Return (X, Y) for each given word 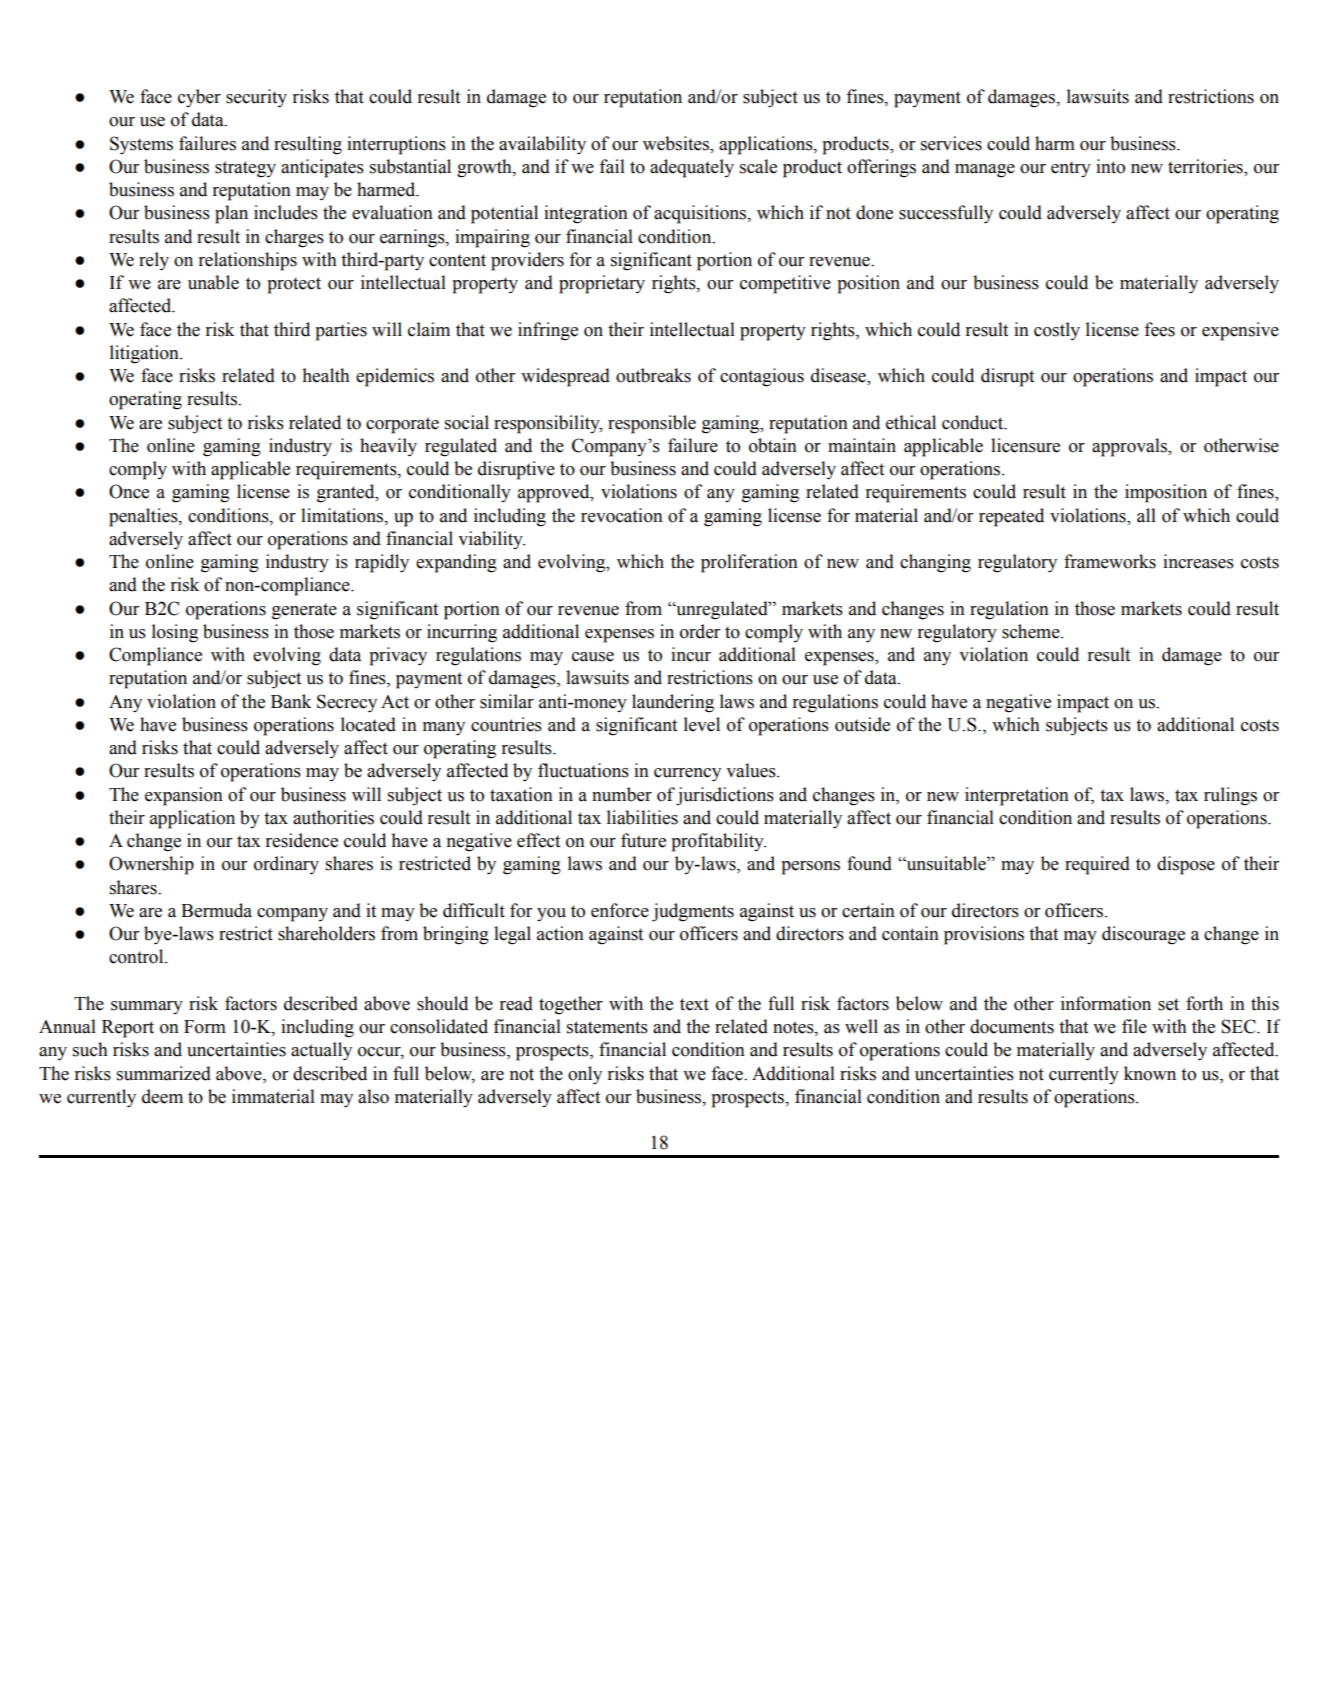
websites (677, 143)
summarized (164, 1073)
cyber (199, 98)
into (1110, 166)
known (1150, 1073)
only (585, 1075)
